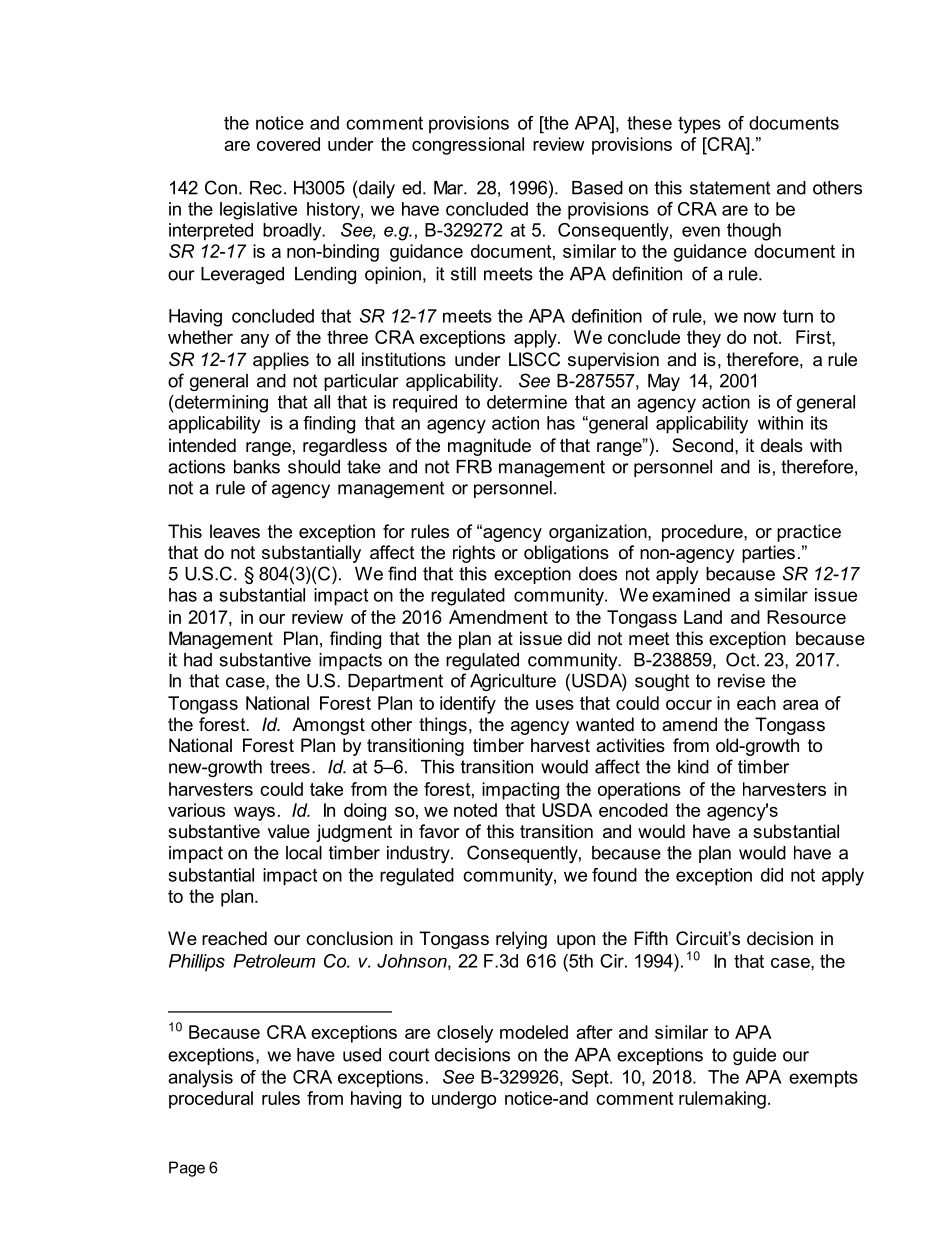 Image resolution: width=952 pixels, height=1233 pixels. I want to click on kind, so click(693, 767).
